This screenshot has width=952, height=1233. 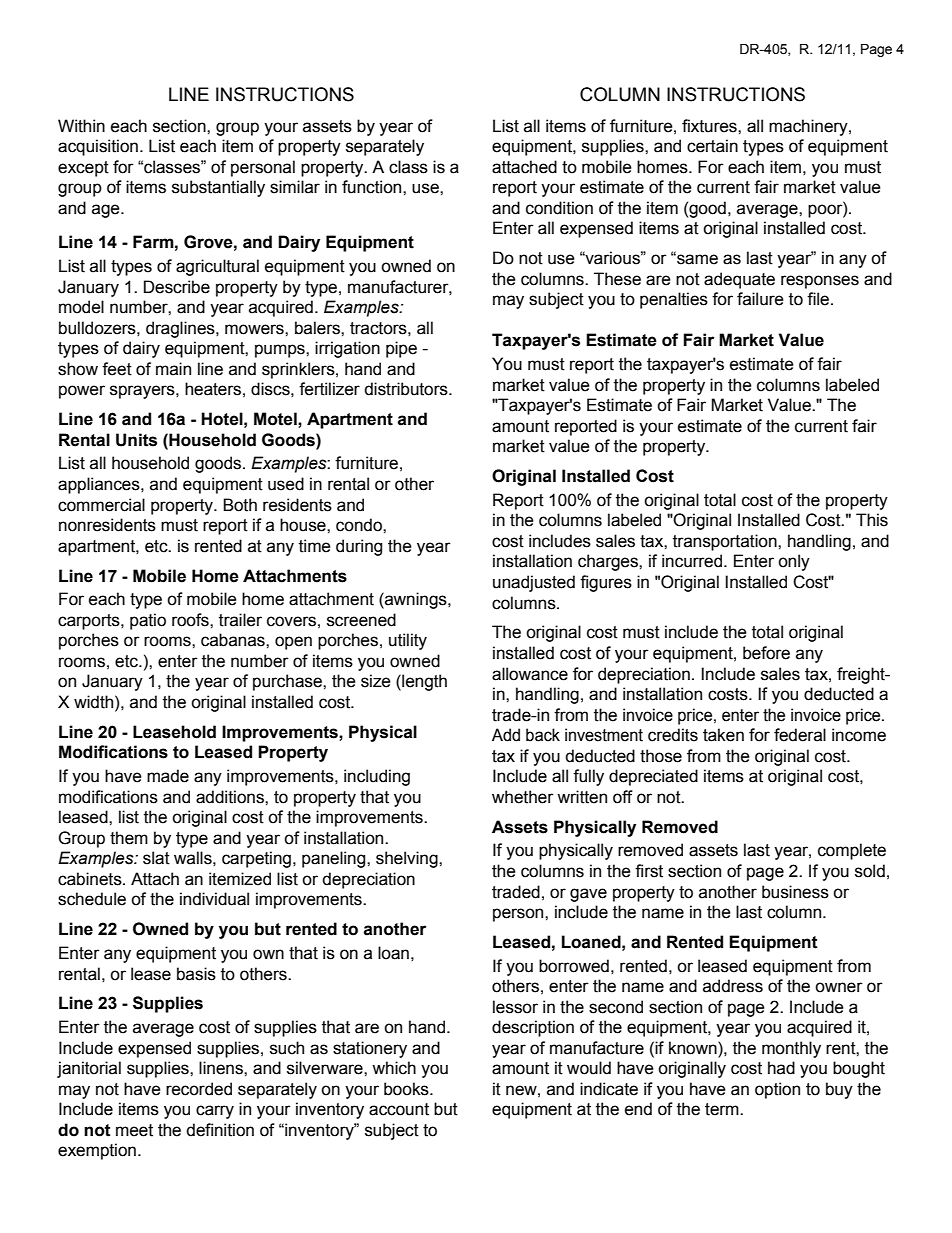 I want to click on made, so click(x=168, y=776).
